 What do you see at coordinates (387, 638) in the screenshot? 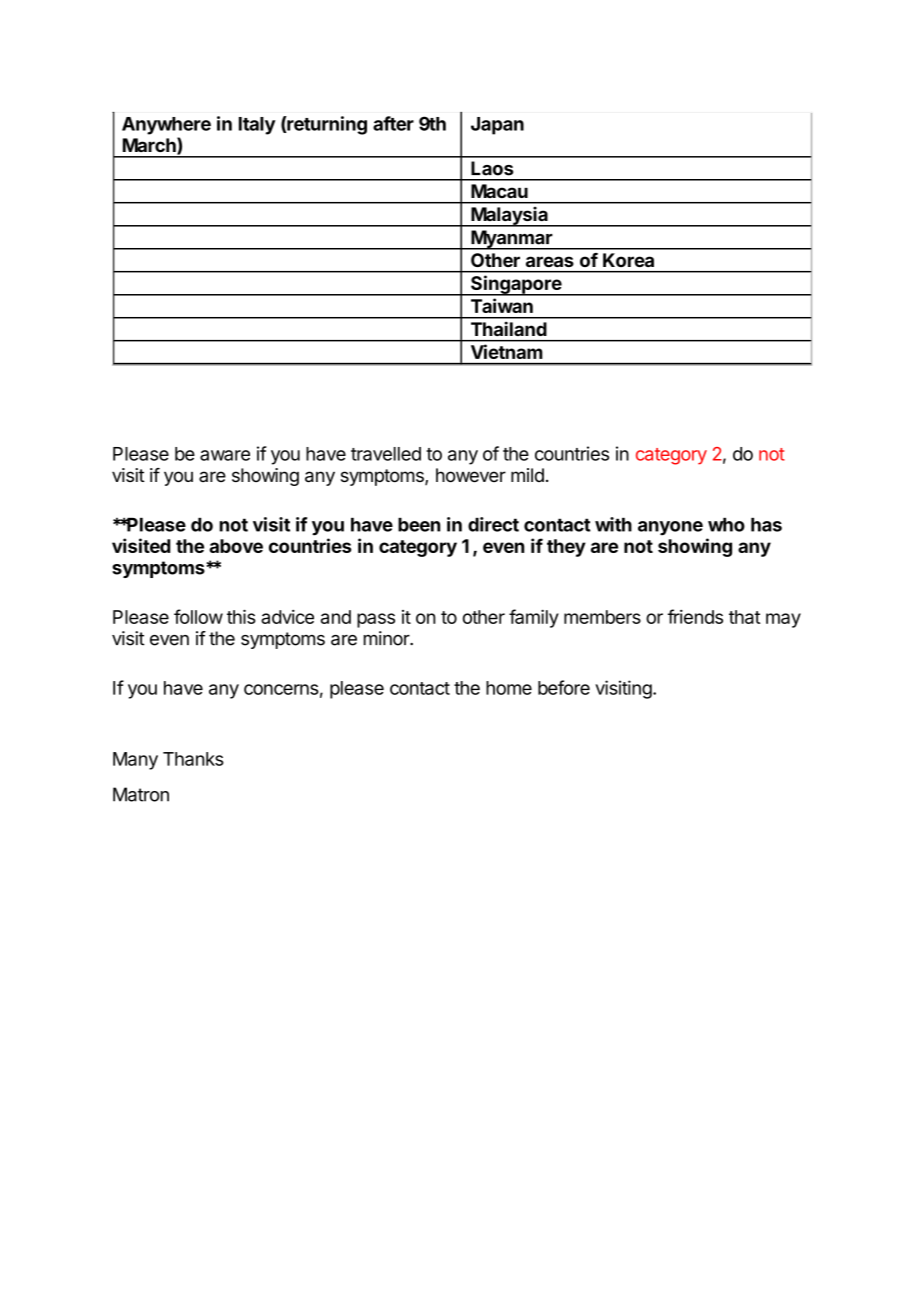
I see `minor` at bounding box center [387, 638].
